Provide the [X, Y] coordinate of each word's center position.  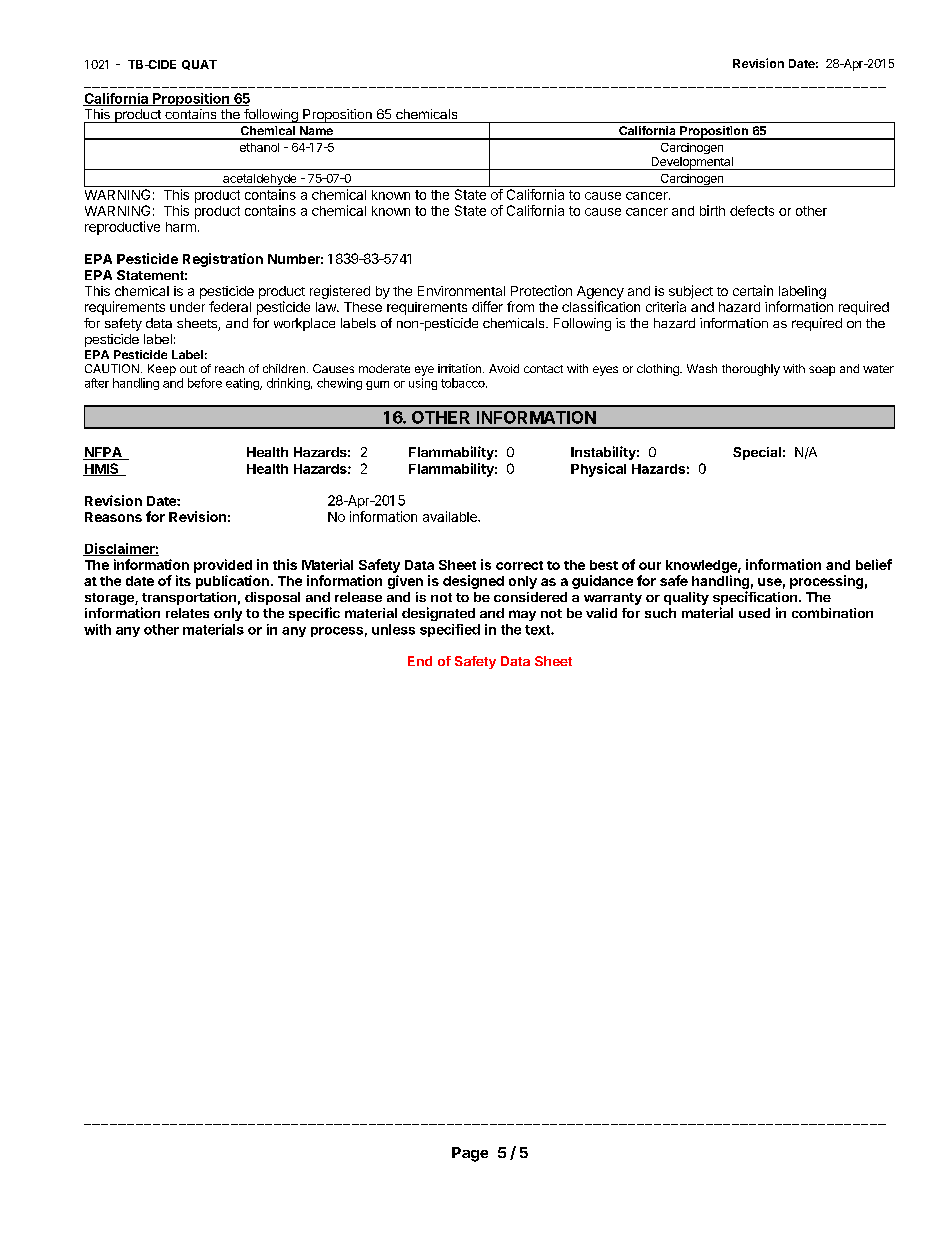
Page [470, 1154]
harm [181, 227]
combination [832, 613]
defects [752, 210]
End [420, 661]
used [754, 613]
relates [187, 613]
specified [450, 630]
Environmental [461, 291]
